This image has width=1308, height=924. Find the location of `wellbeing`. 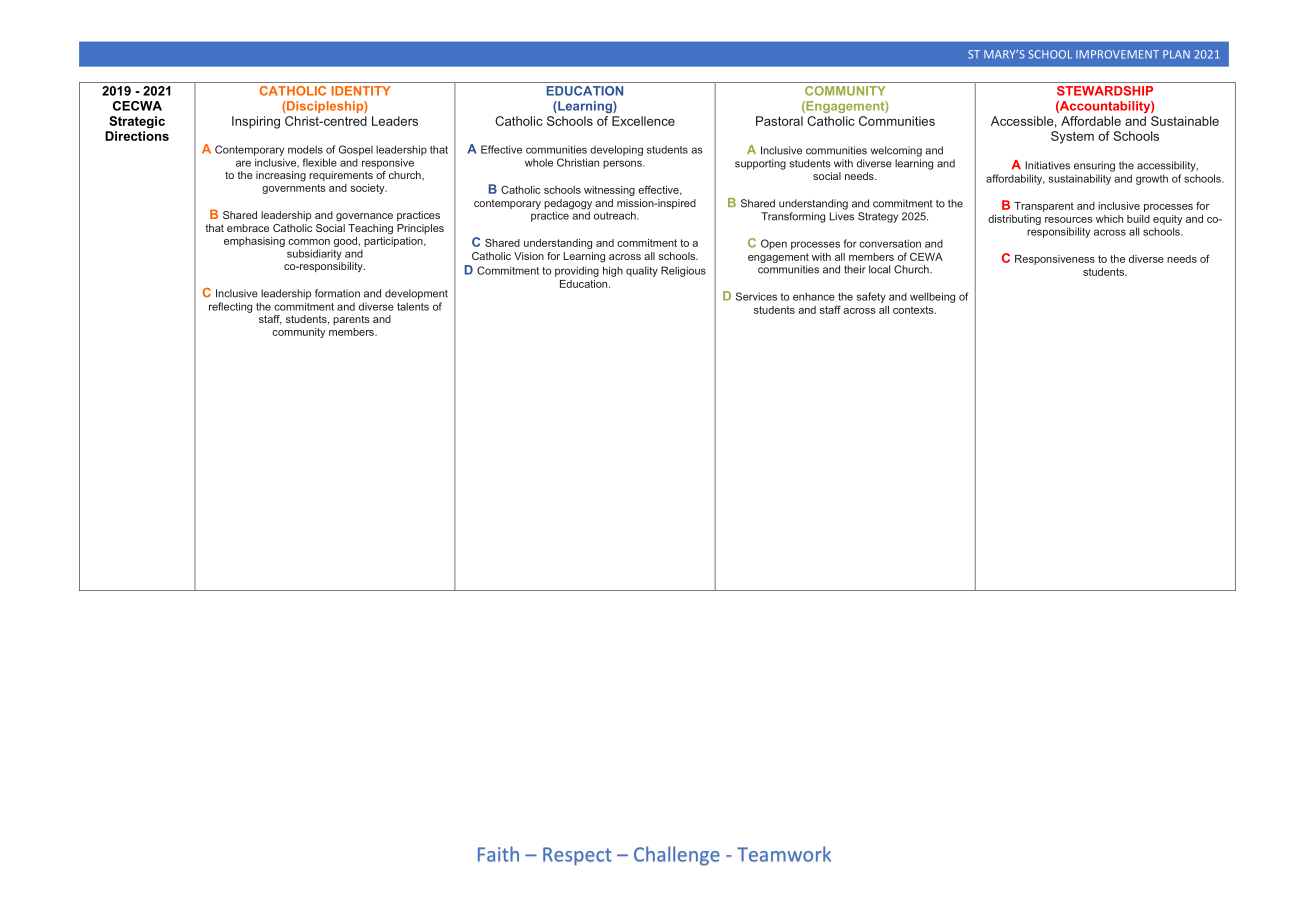

wellbeing is located at coordinates (932, 297).
